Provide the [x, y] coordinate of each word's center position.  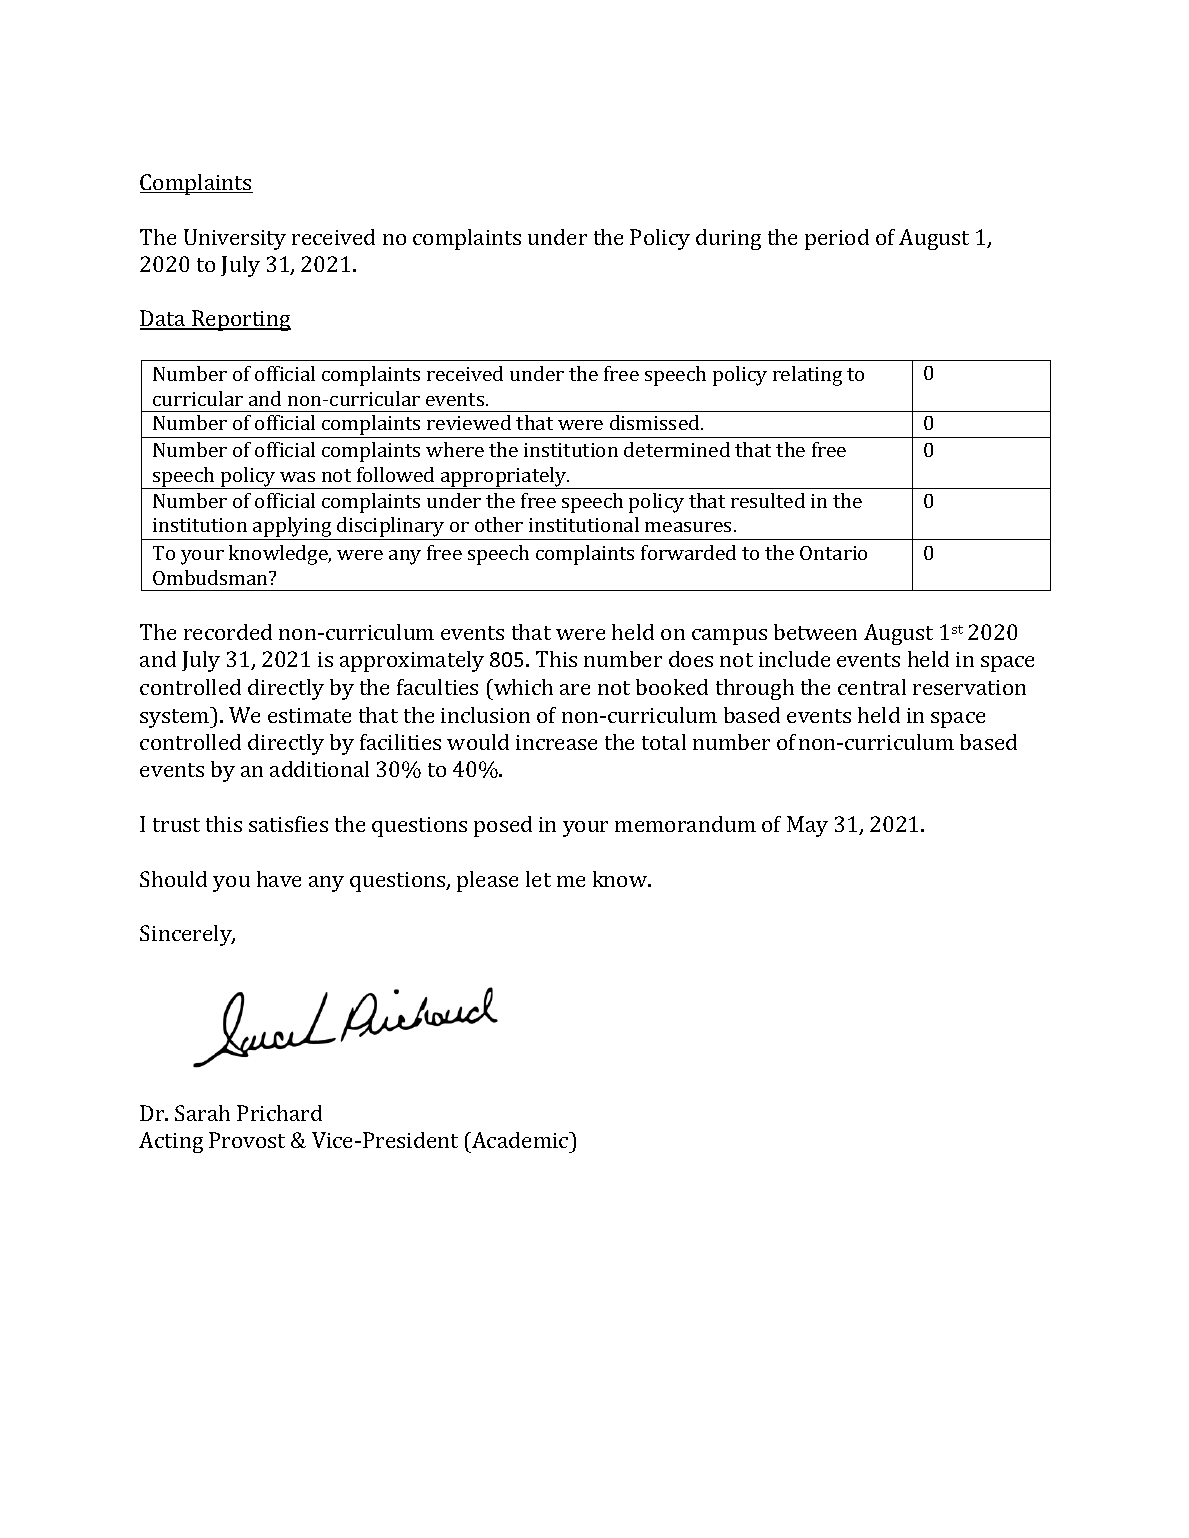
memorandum [685, 824]
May [807, 826]
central [872, 687]
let [538, 879]
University [235, 239]
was [297, 477]
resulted [768, 500]
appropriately [504, 478]
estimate [309, 715]
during [728, 239]
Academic [520, 1140]
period [837, 239]
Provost [247, 1140]
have [279, 879]
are [575, 689]
